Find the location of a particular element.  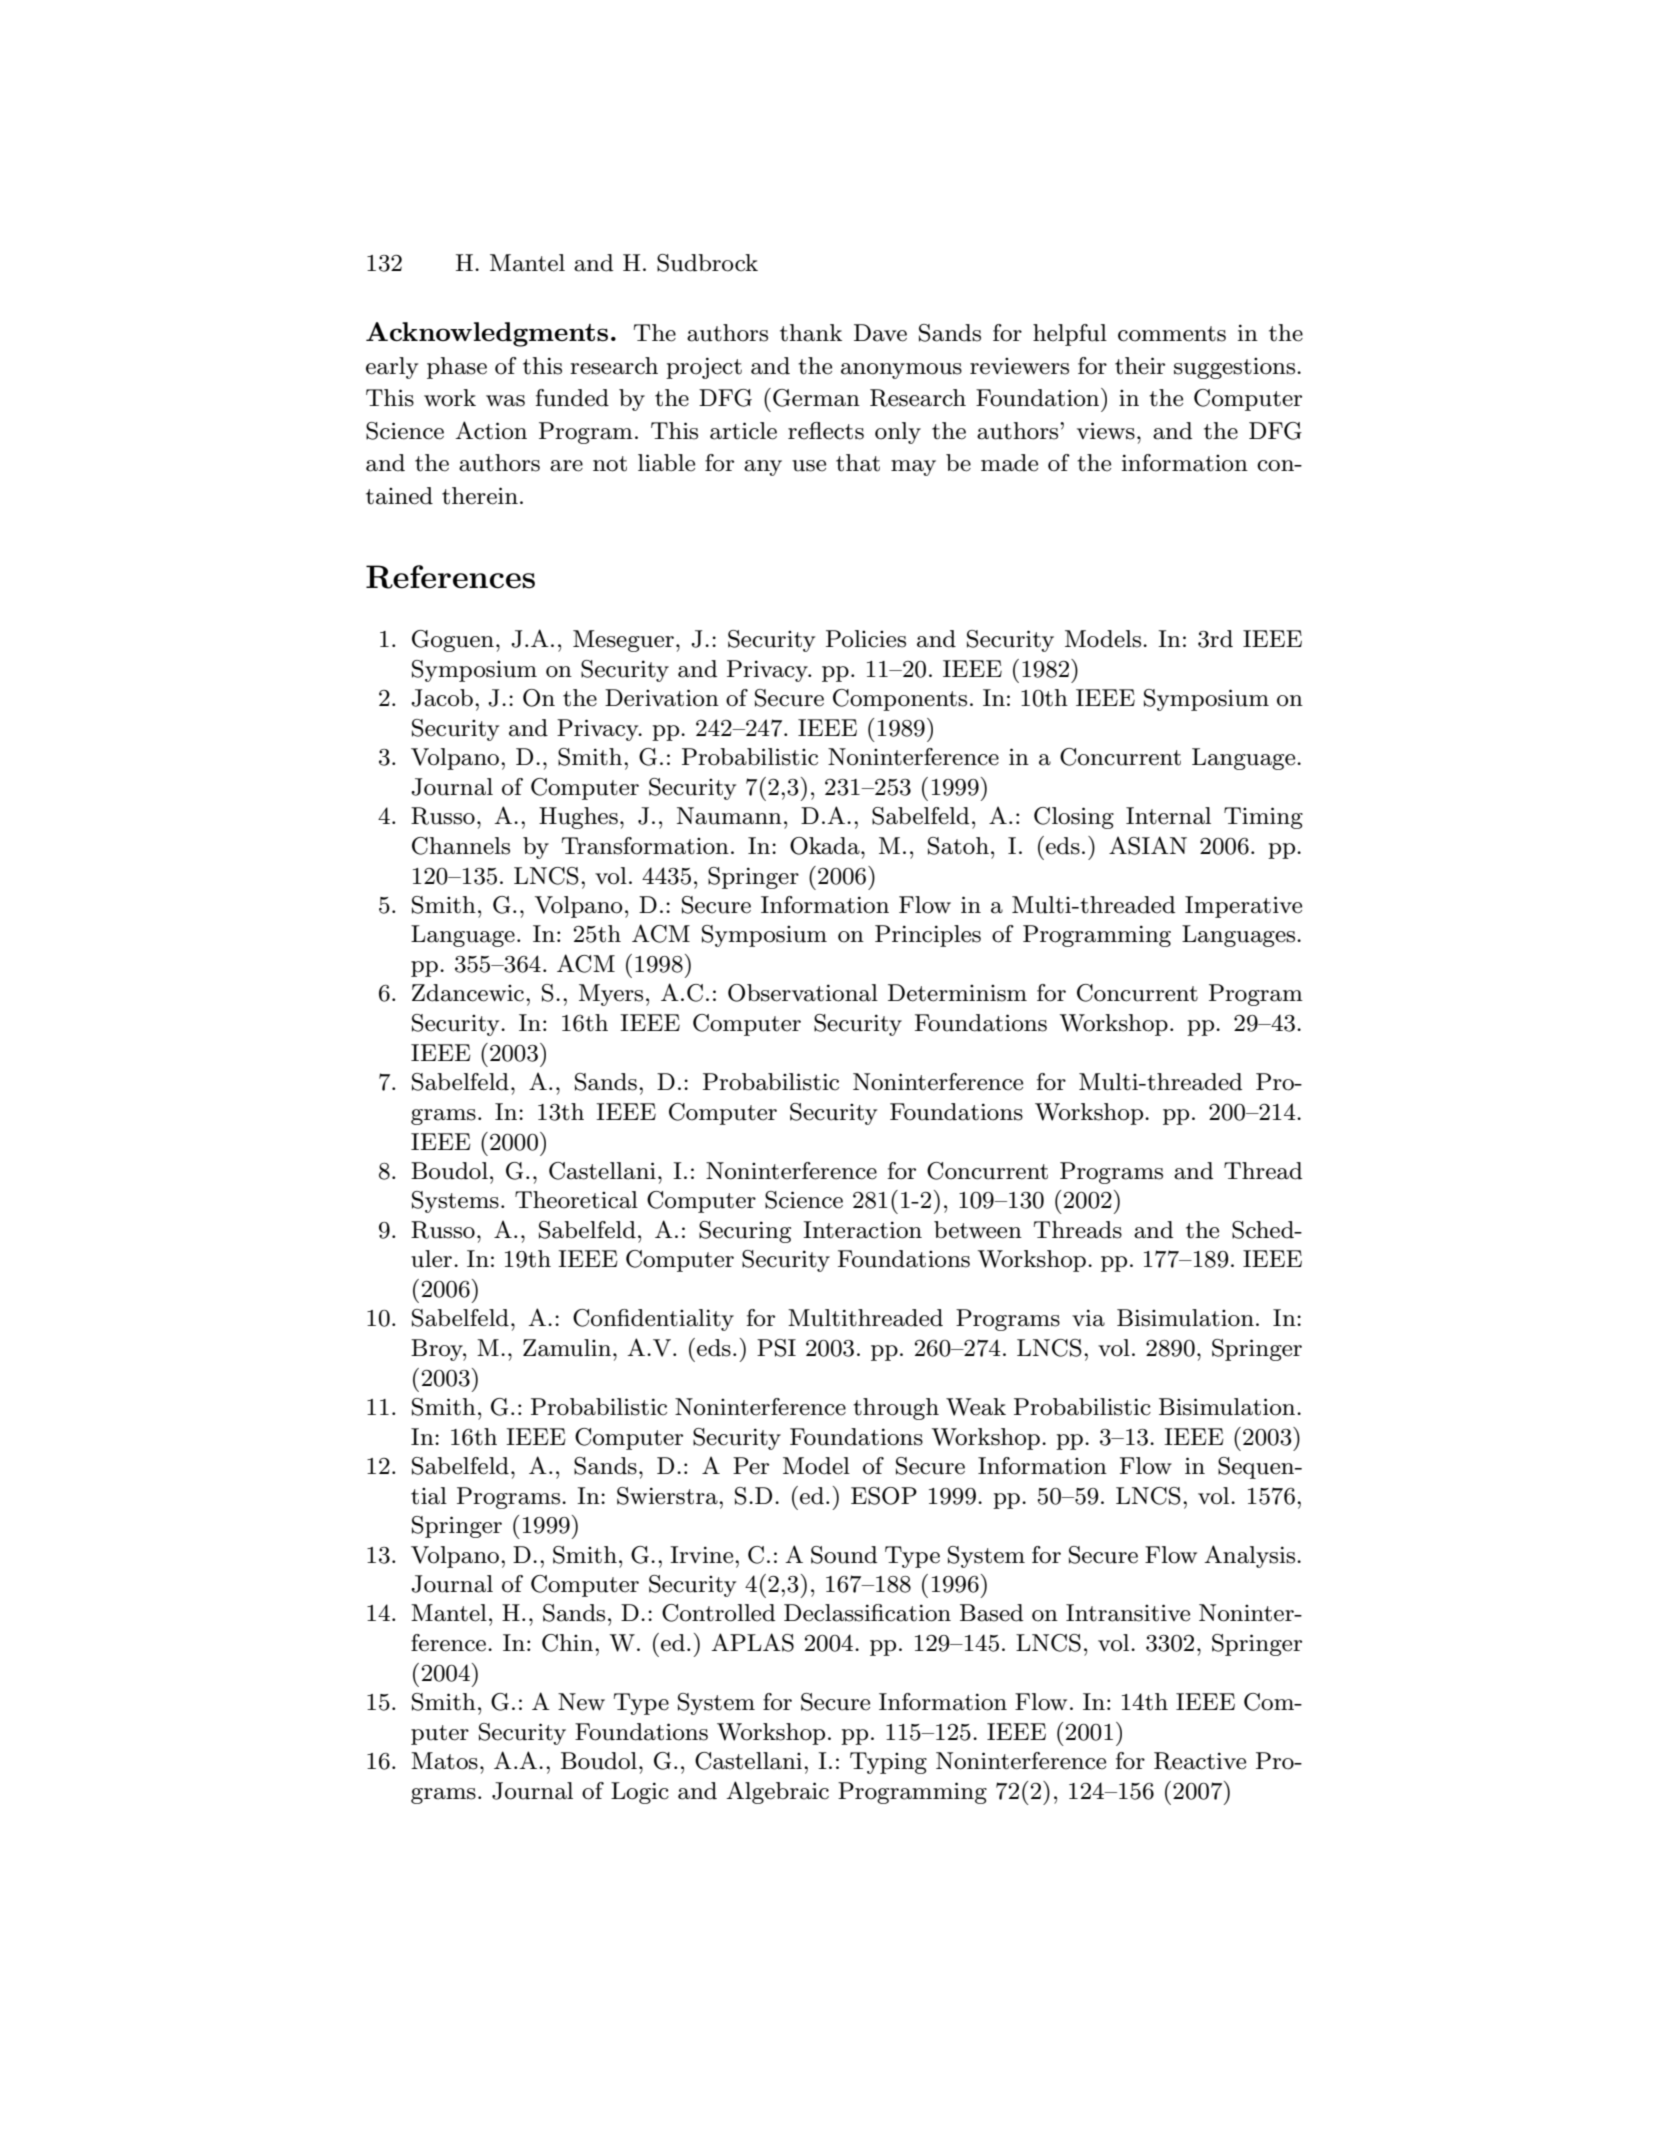

Okada is located at coordinates (826, 846).
